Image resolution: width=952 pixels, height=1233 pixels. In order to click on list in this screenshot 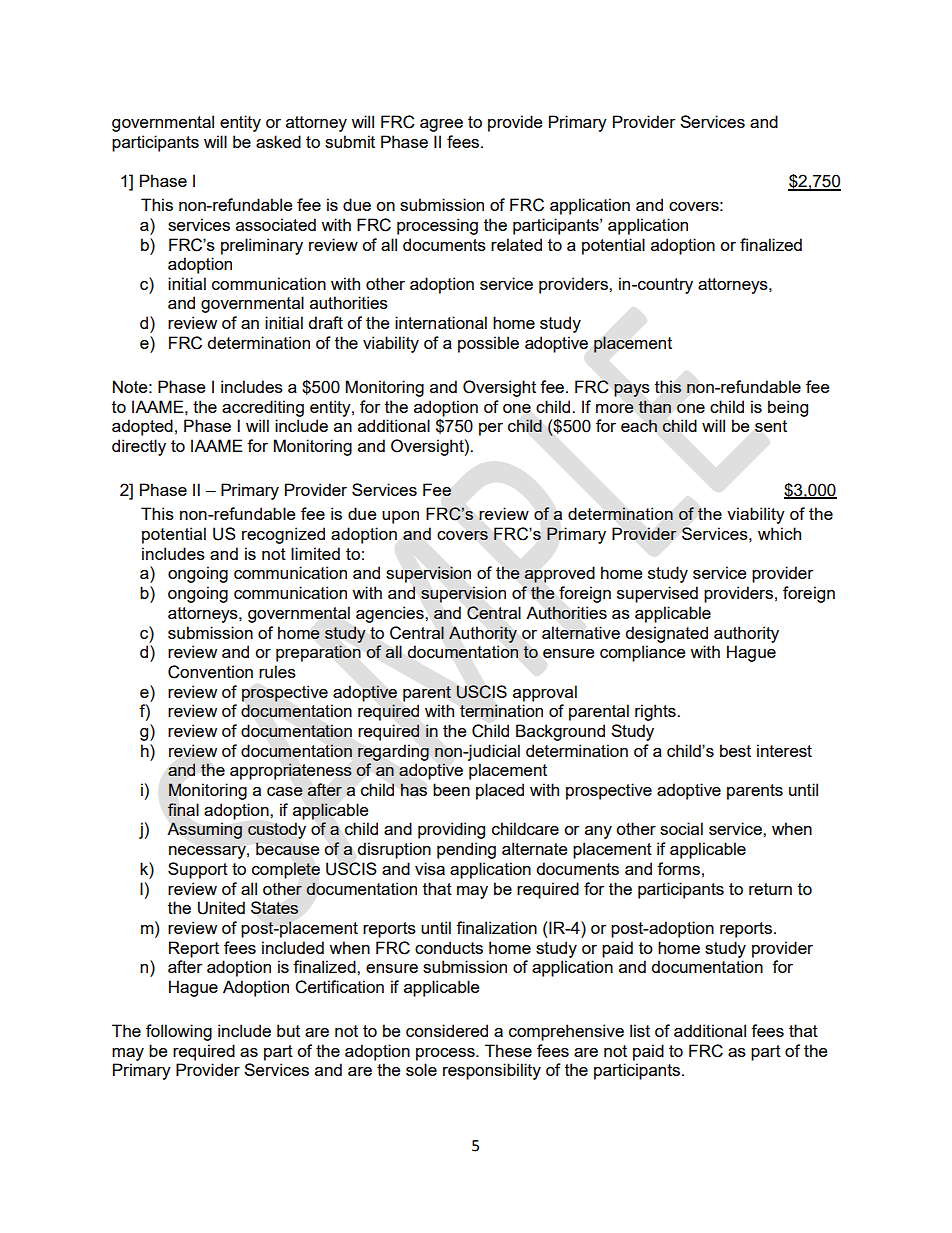, I will do `click(640, 1030)`.
